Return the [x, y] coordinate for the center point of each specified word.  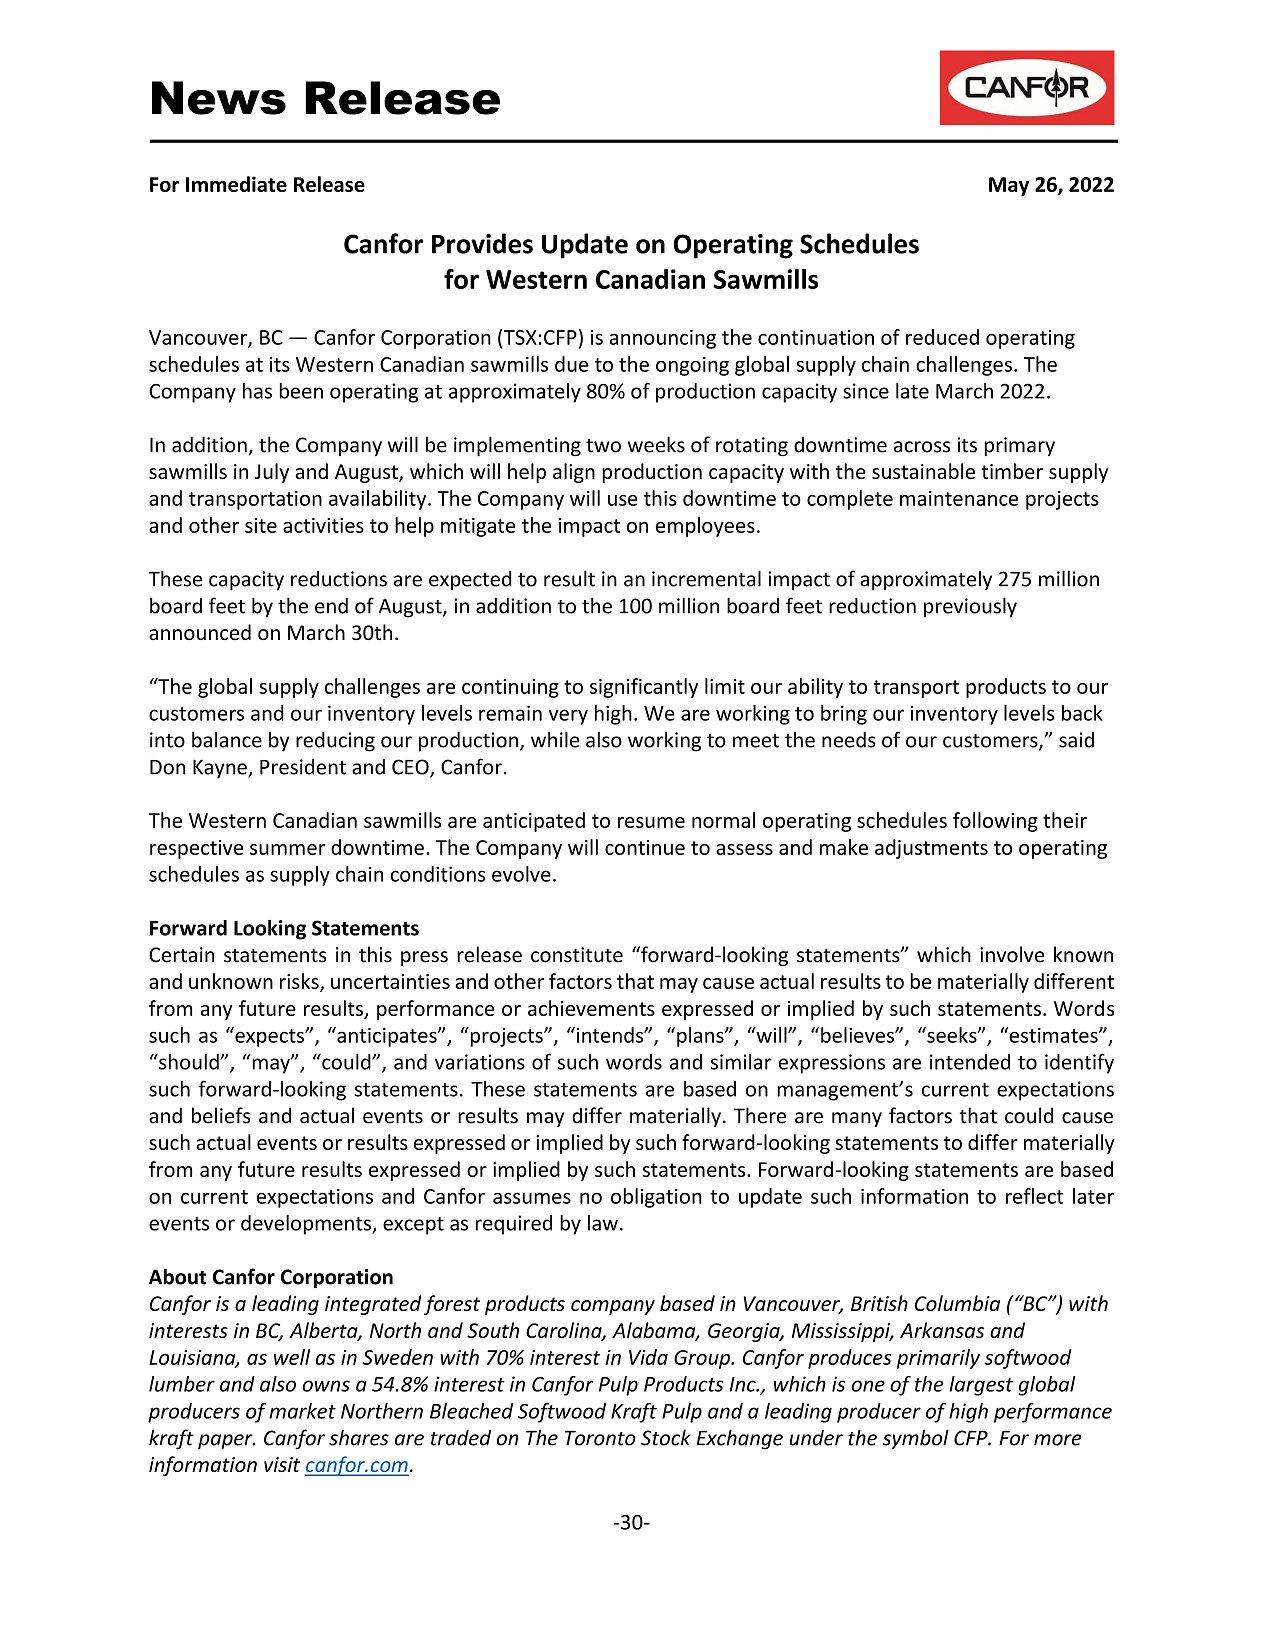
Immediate [236, 184]
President [303, 767]
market [302, 1411]
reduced [942, 337]
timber [1012, 471]
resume [651, 822]
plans [701, 1037]
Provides [482, 243]
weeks [656, 444]
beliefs [221, 1115]
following [995, 822]
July [272, 473]
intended [970, 1062]
